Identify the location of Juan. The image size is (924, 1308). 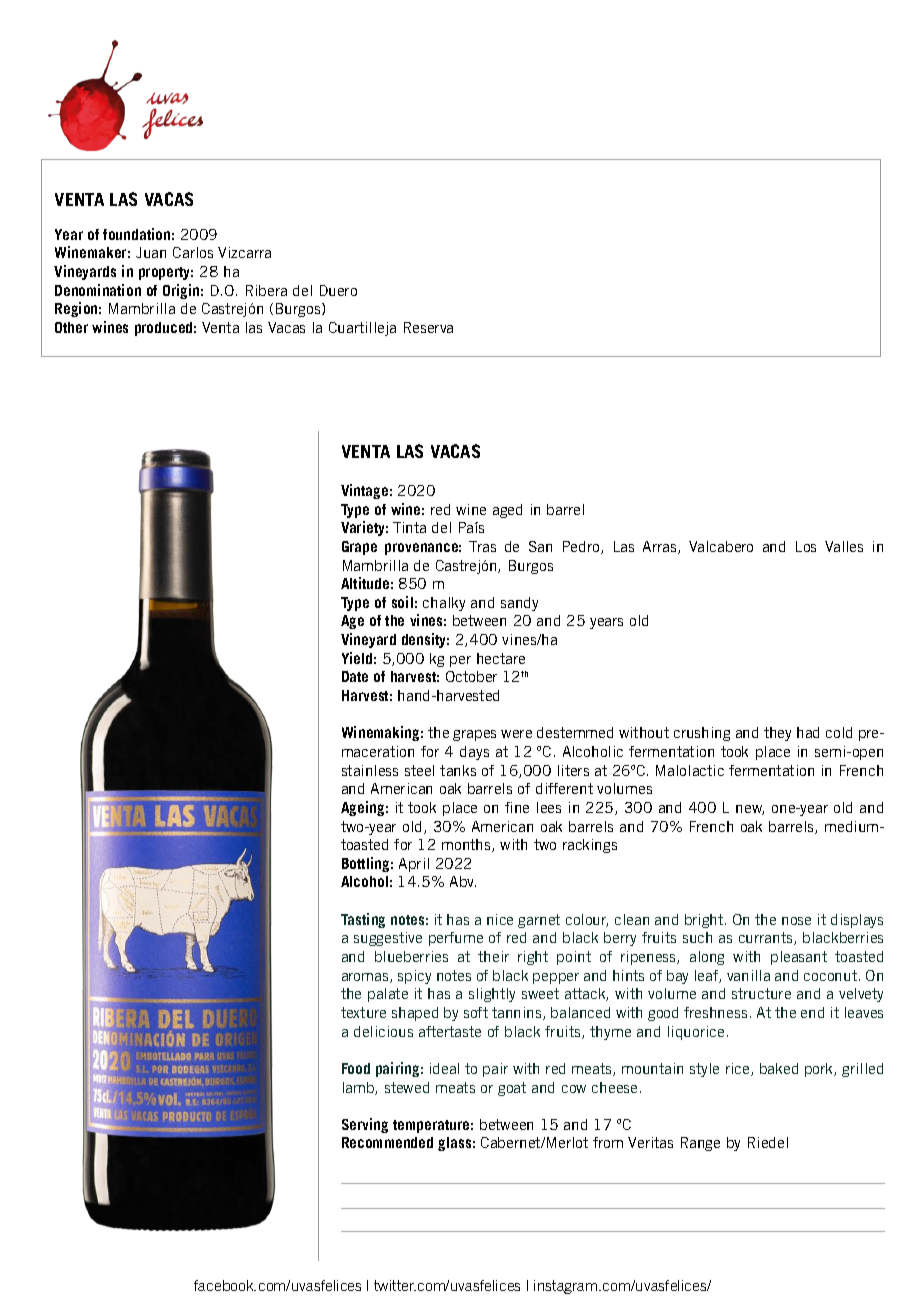
(151, 252).
